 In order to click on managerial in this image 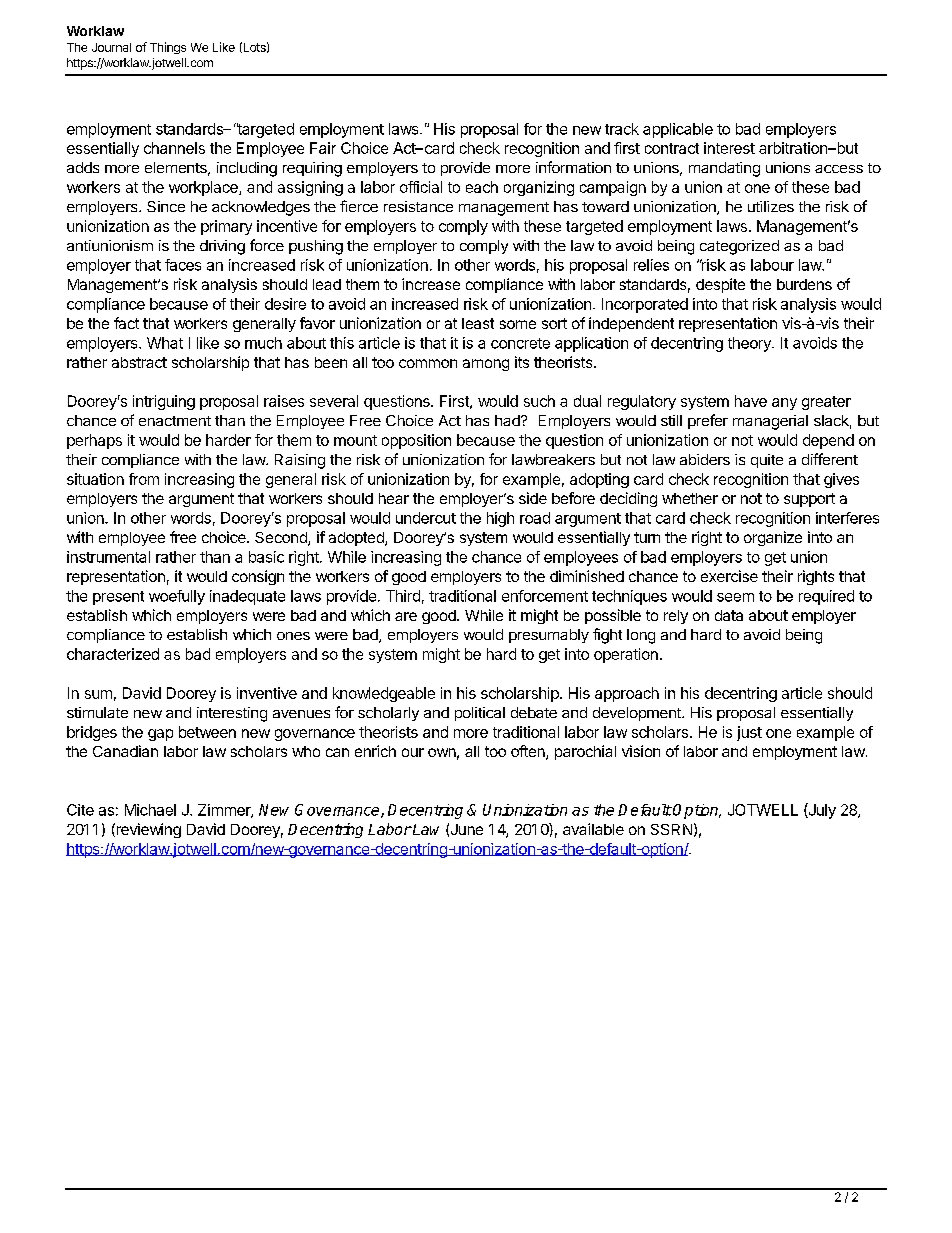, I will do `click(770, 422)`.
